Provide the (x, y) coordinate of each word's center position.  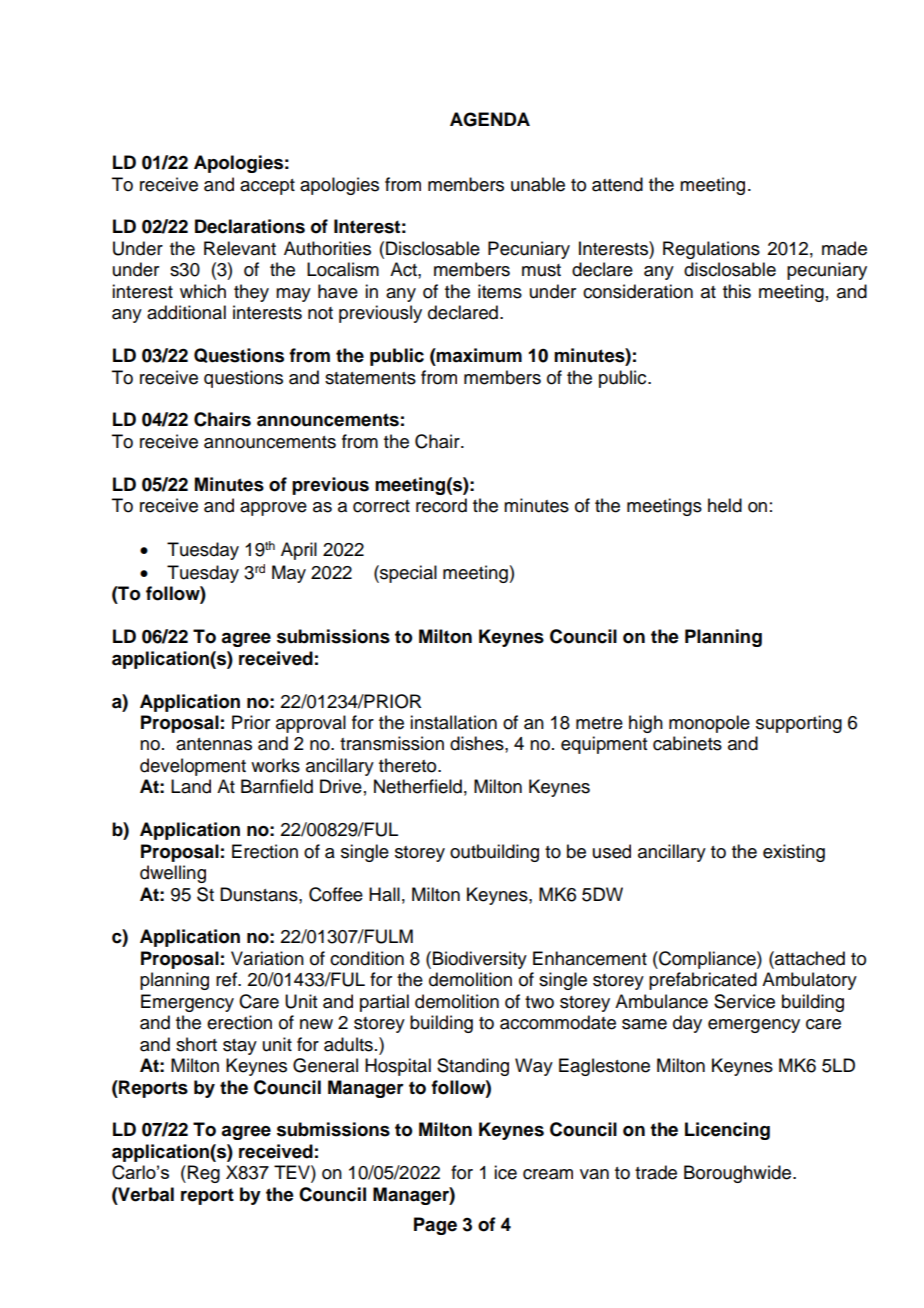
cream (548, 1174)
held (725, 505)
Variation (267, 958)
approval (311, 724)
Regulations (711, 250)
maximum (478, 355)
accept (267, 187)
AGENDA (490, 119)
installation (453, 722)
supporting (799, 724)
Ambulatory (809, 981)
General (325, 1065)
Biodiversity (480, 960)
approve (273, 509)
